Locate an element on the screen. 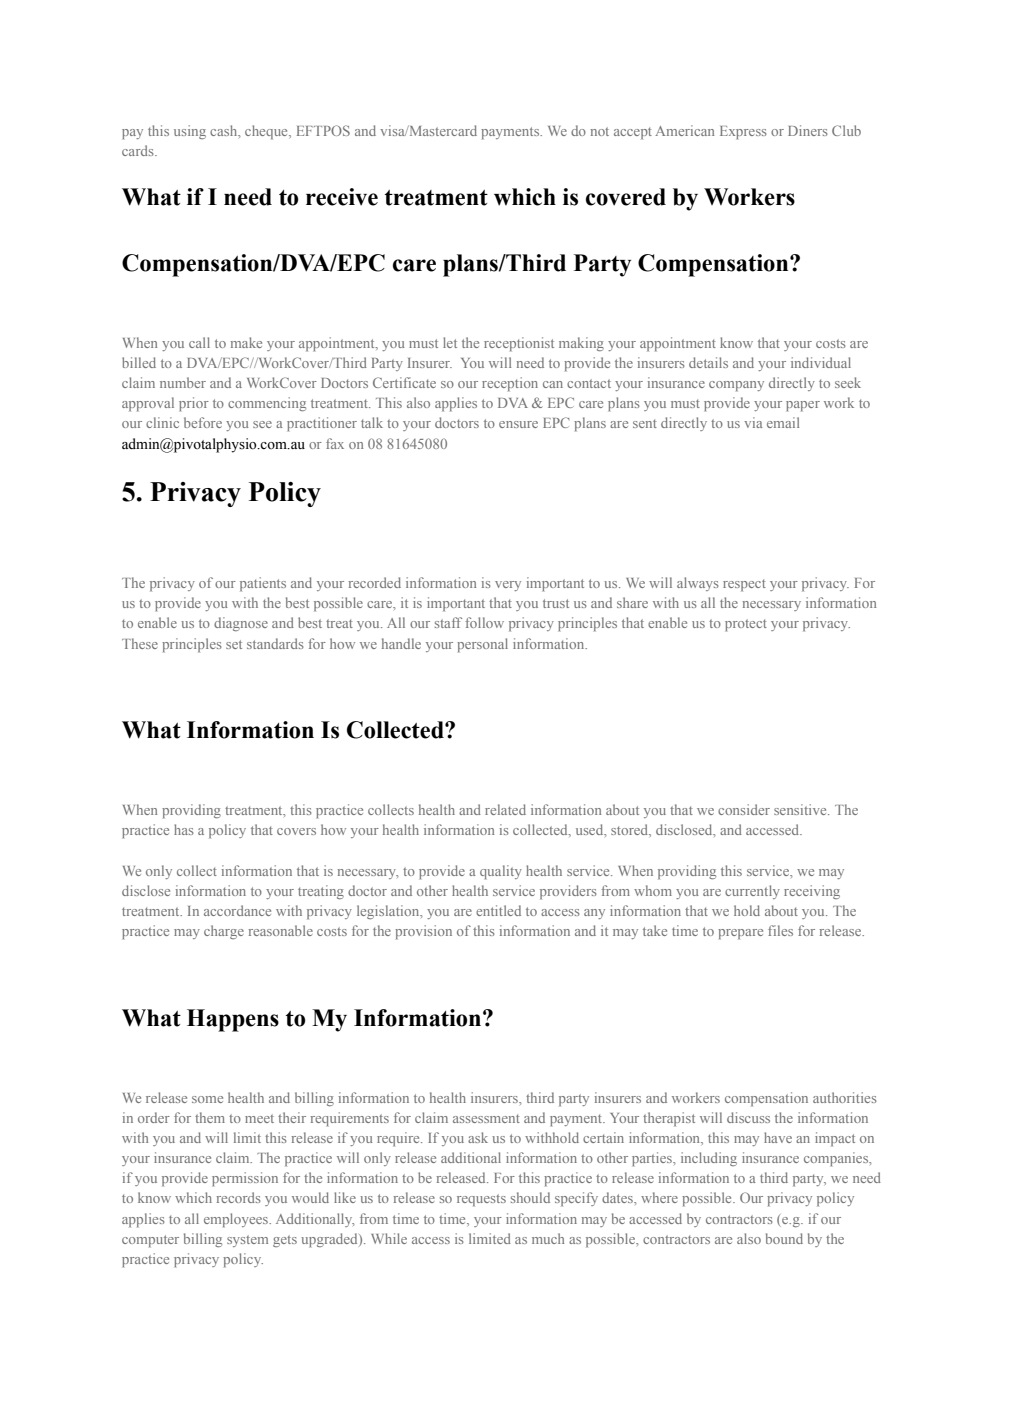 The height and width of the screenshot is (1425, 1009). related is located at coordinates (505, 809).
